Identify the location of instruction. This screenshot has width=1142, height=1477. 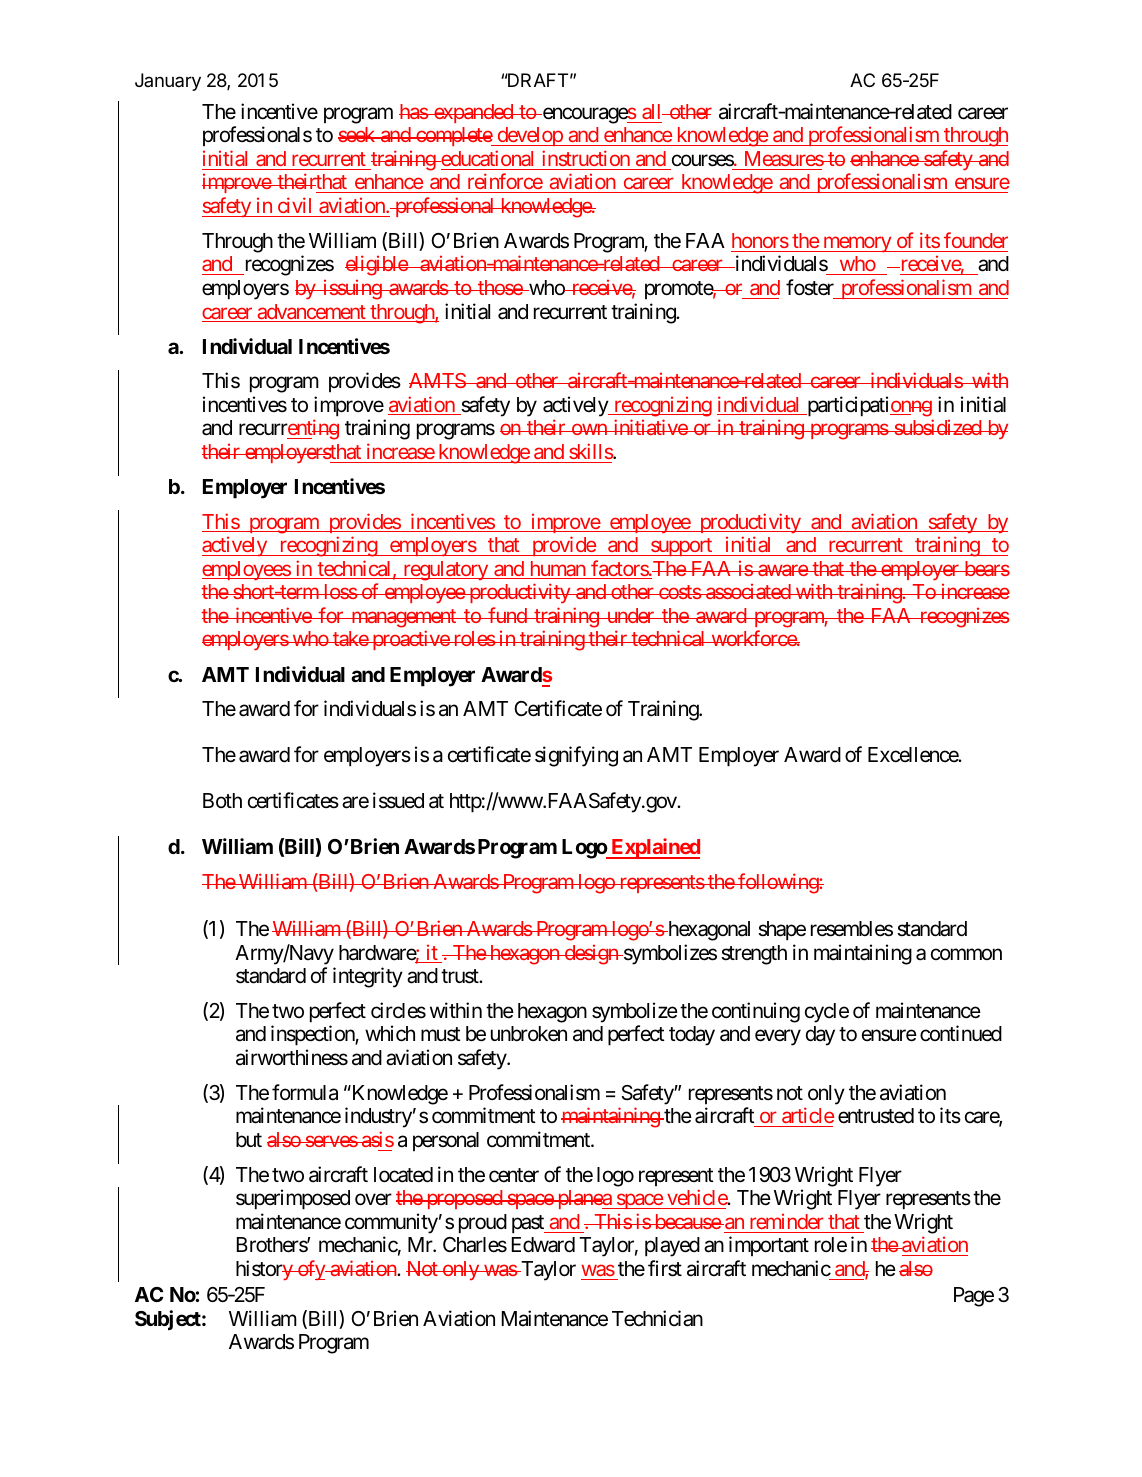
(586, 158).
